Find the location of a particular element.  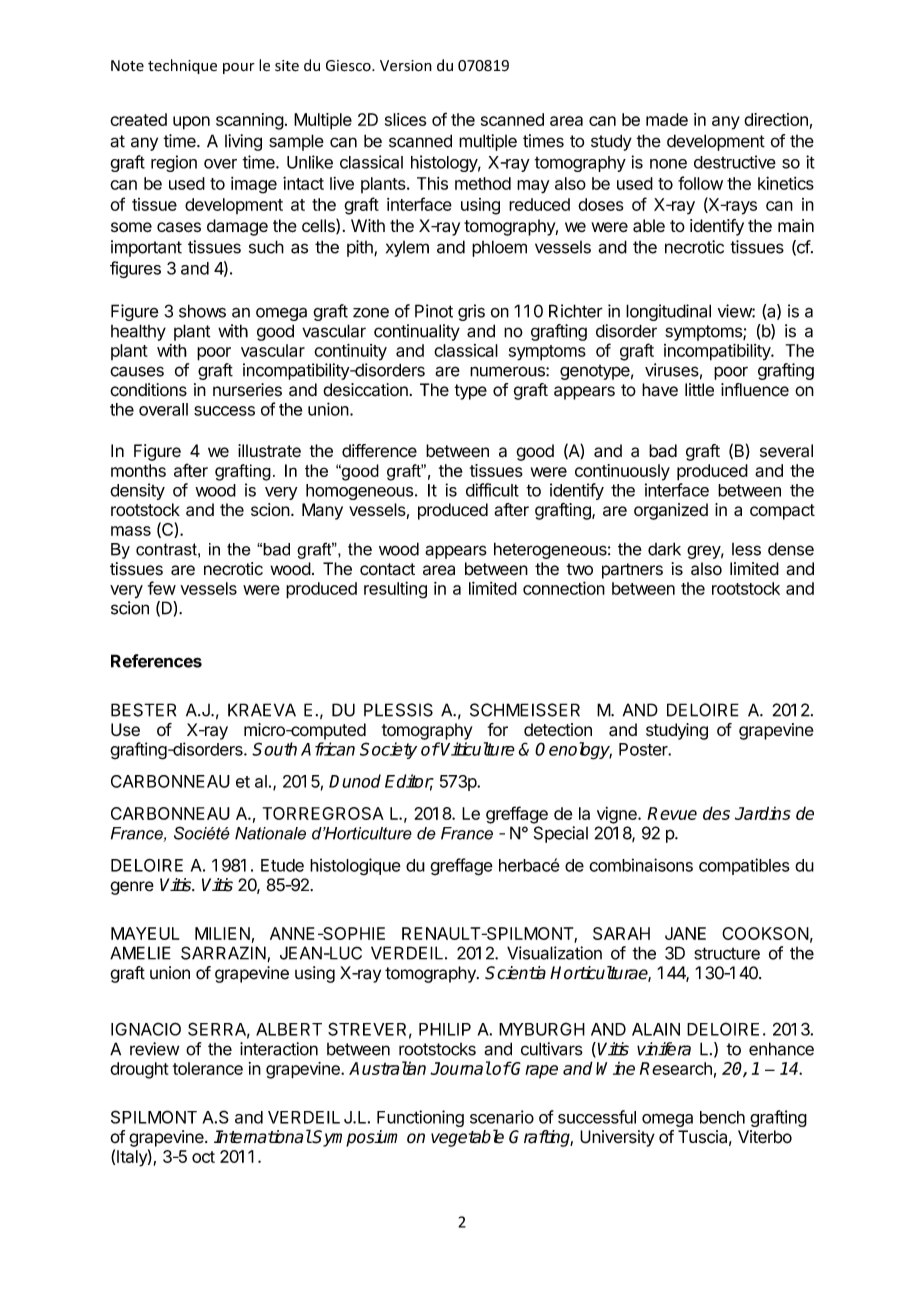

dark is located at coordinates (664, 549).
